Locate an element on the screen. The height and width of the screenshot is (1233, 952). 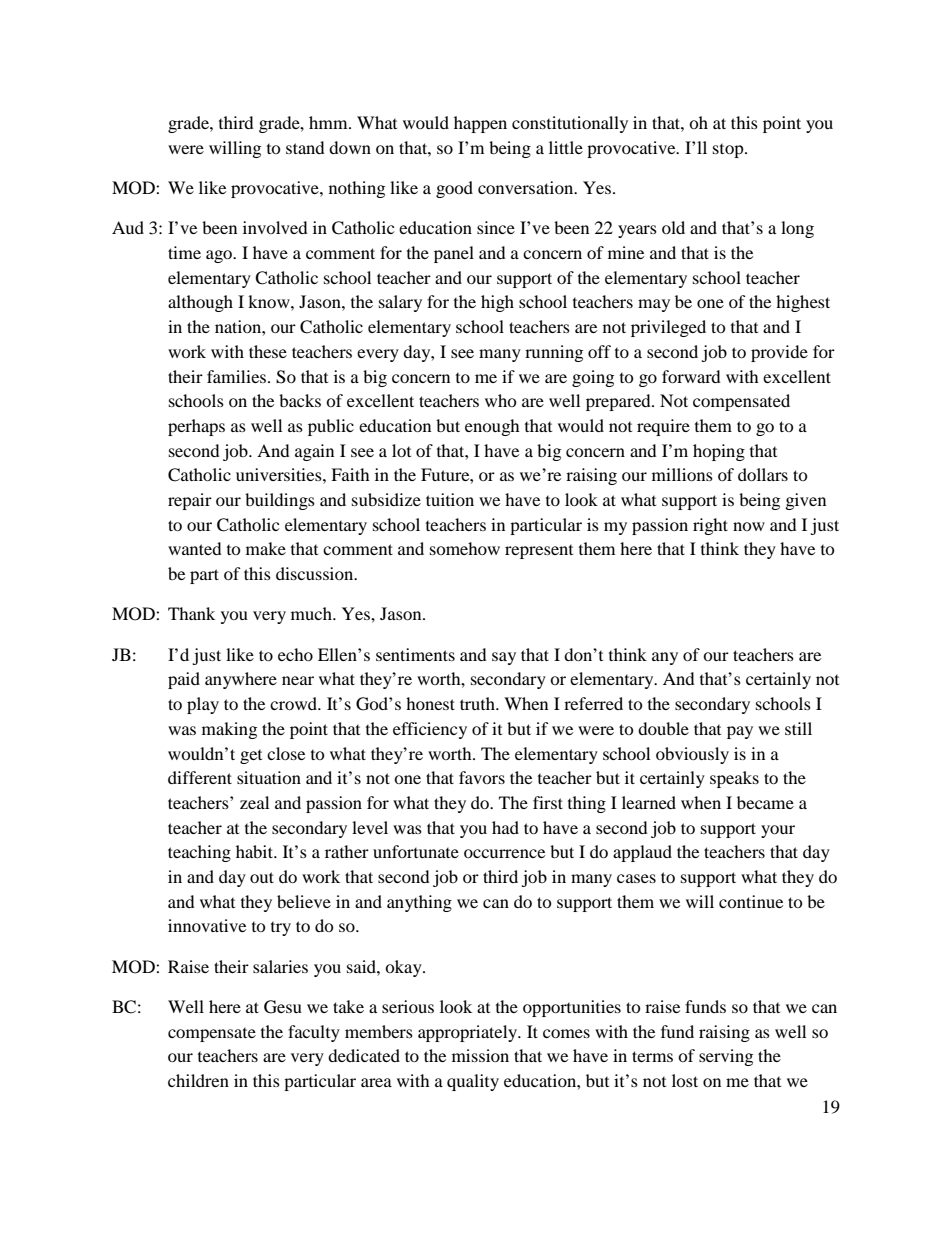
stand is located at coordinates (305, 147).
